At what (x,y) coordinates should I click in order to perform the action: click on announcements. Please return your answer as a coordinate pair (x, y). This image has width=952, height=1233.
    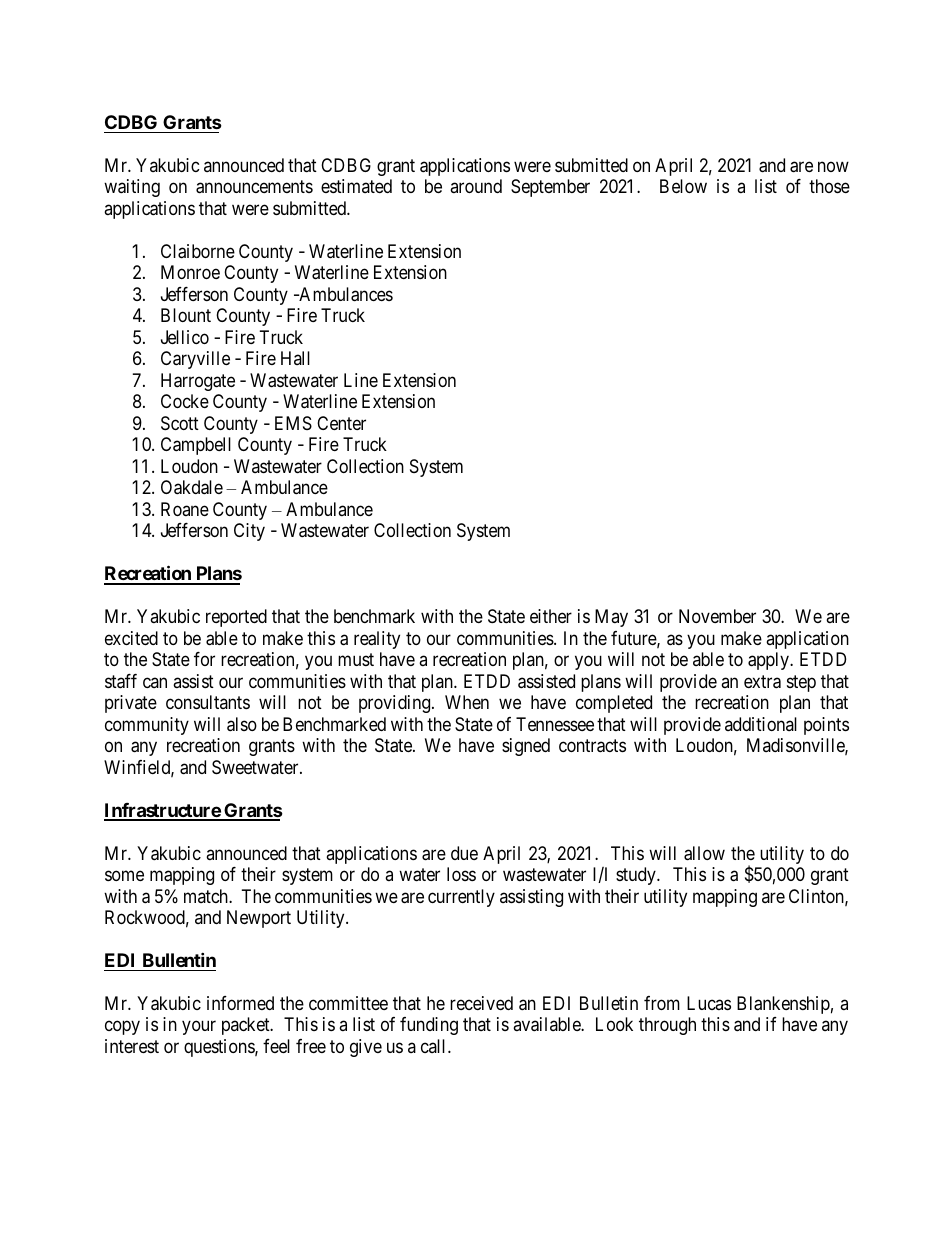
    Looking at the image, I should click on (254, 187).
